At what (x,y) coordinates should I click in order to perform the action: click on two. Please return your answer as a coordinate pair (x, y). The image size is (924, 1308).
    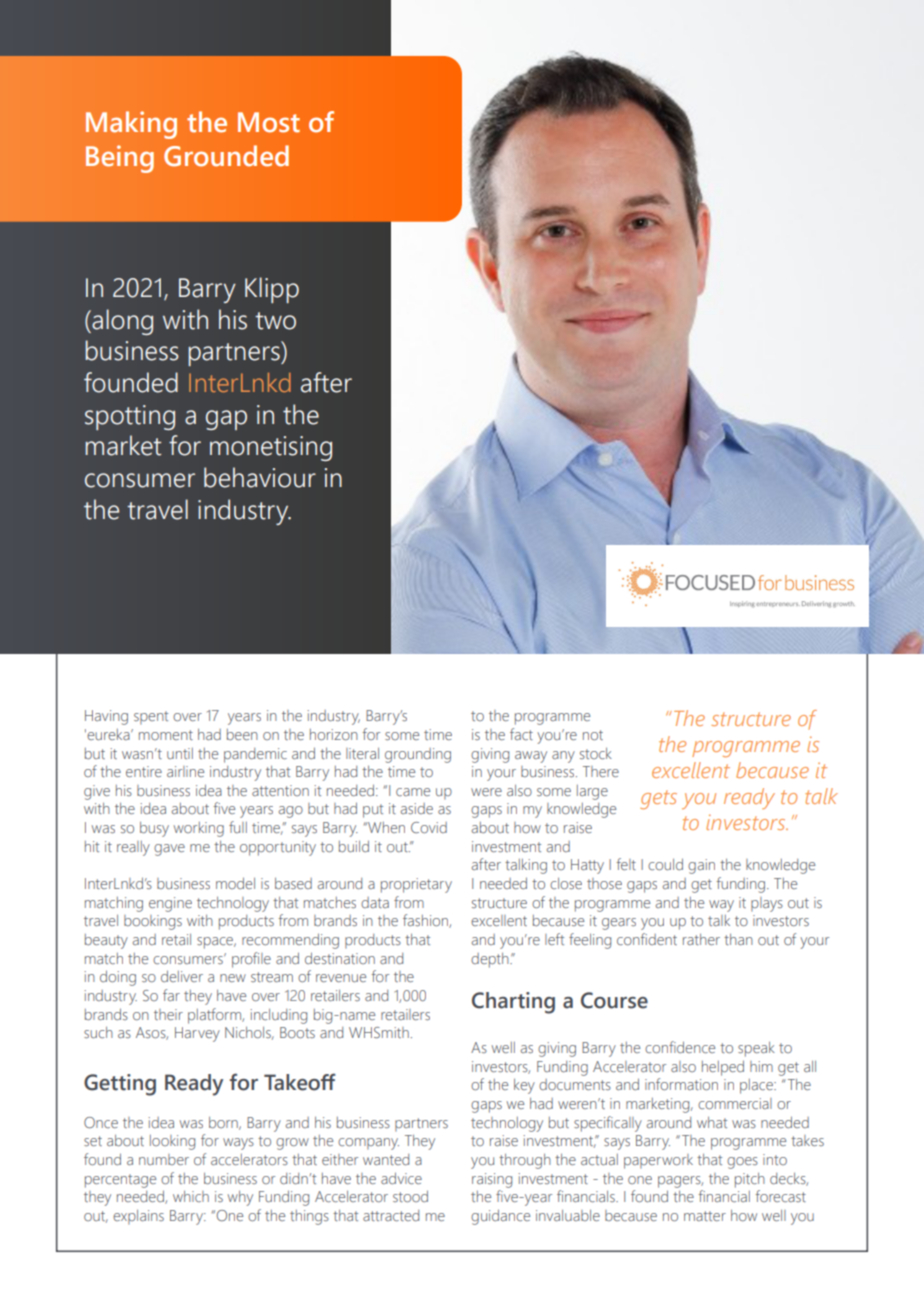
    Looking at the image, I should click on (275, 321).
